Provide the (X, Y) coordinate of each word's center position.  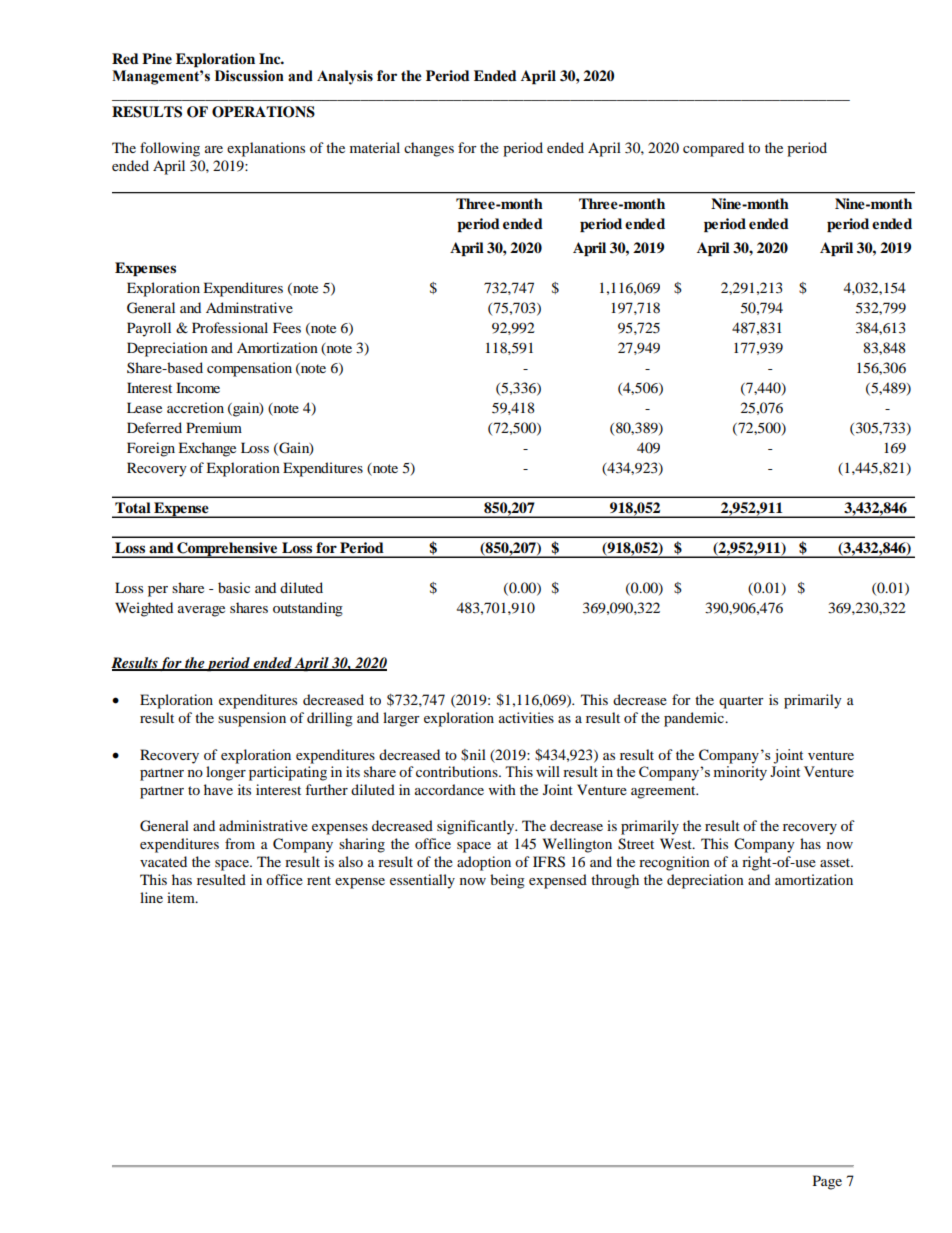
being (507, 881)
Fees (287, 327)
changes (429, 149)
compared (713, 149)
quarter (741, 702)
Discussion (249, 76)
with (502, 789)
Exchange (207, 449)
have (218, 789)
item (182, 897)
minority (740, 773)
